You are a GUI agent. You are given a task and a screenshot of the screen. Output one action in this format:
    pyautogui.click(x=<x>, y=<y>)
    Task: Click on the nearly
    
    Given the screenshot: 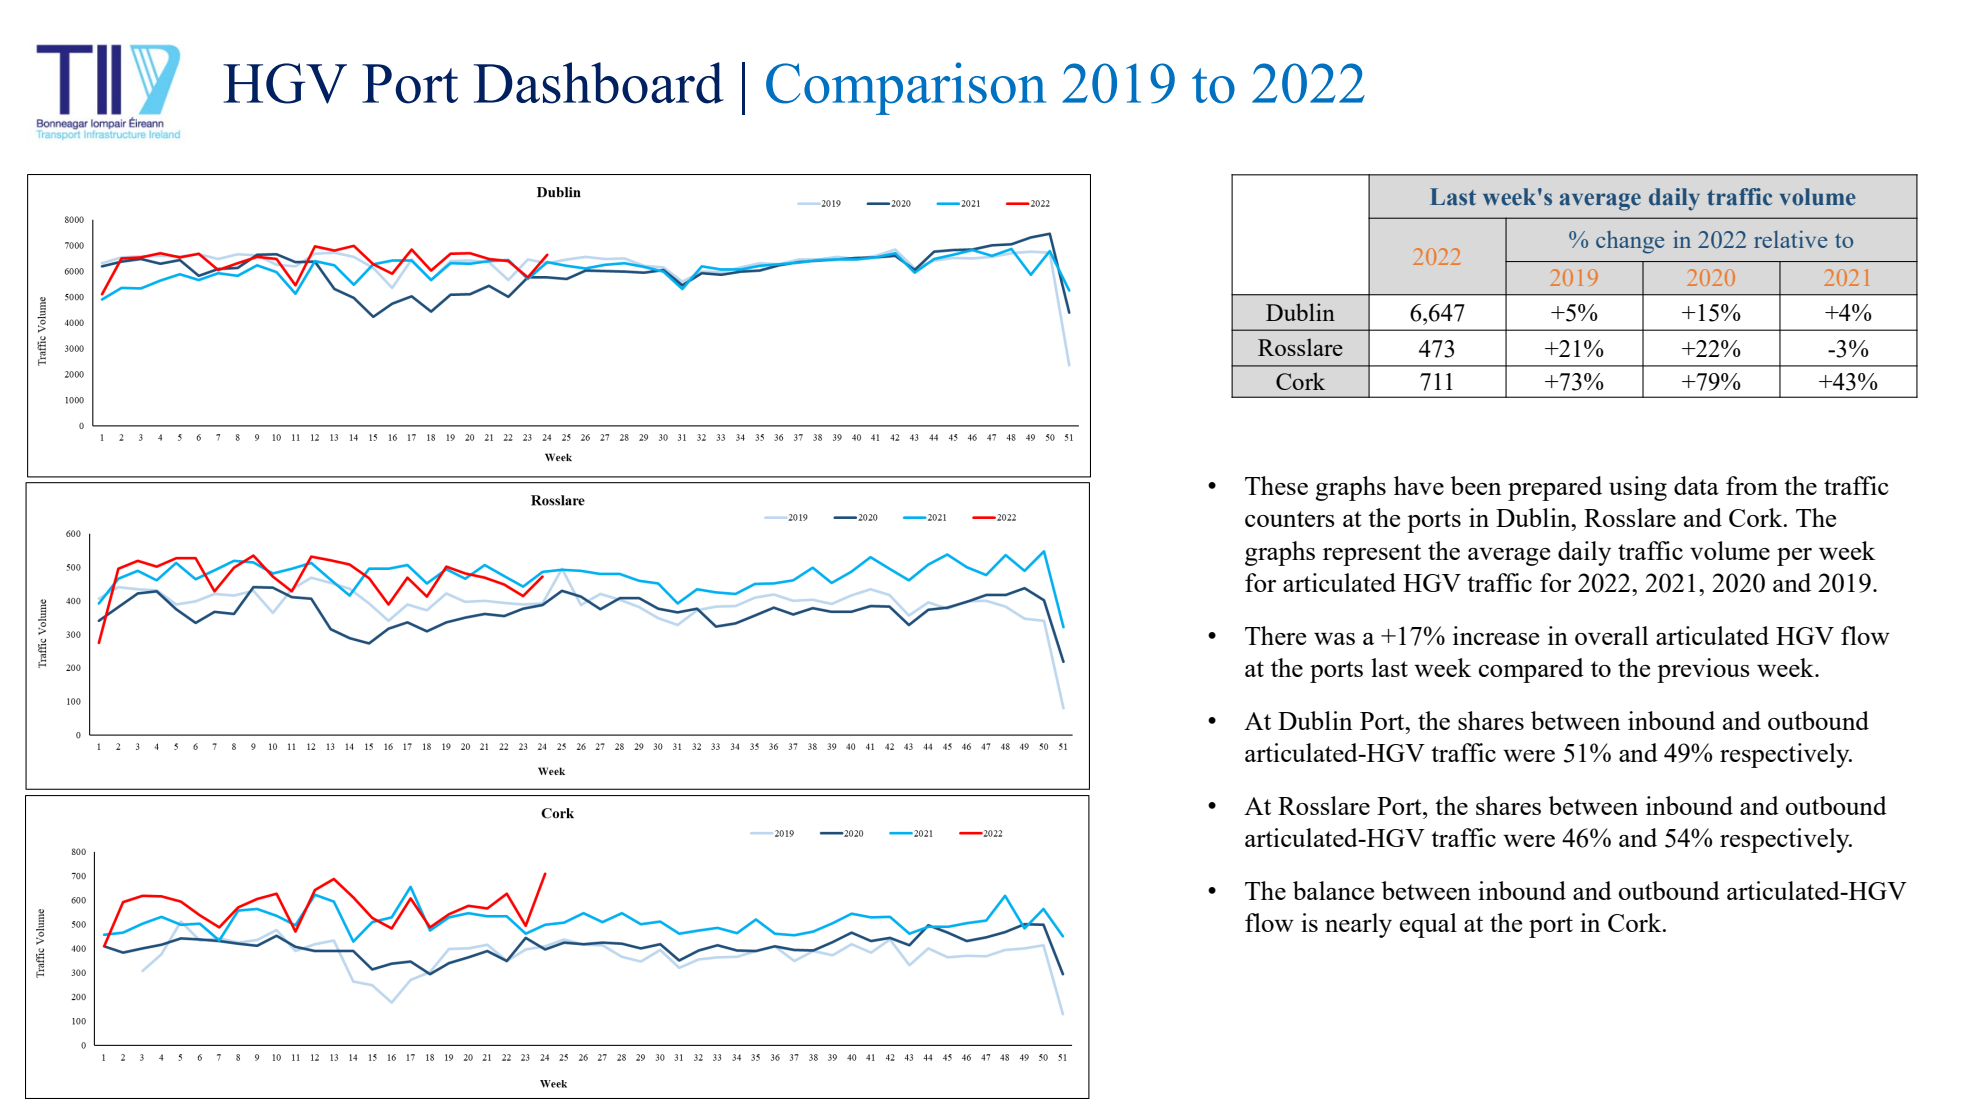 What is the action you would take?
    pyautogui.click(x=1358, y=925)
